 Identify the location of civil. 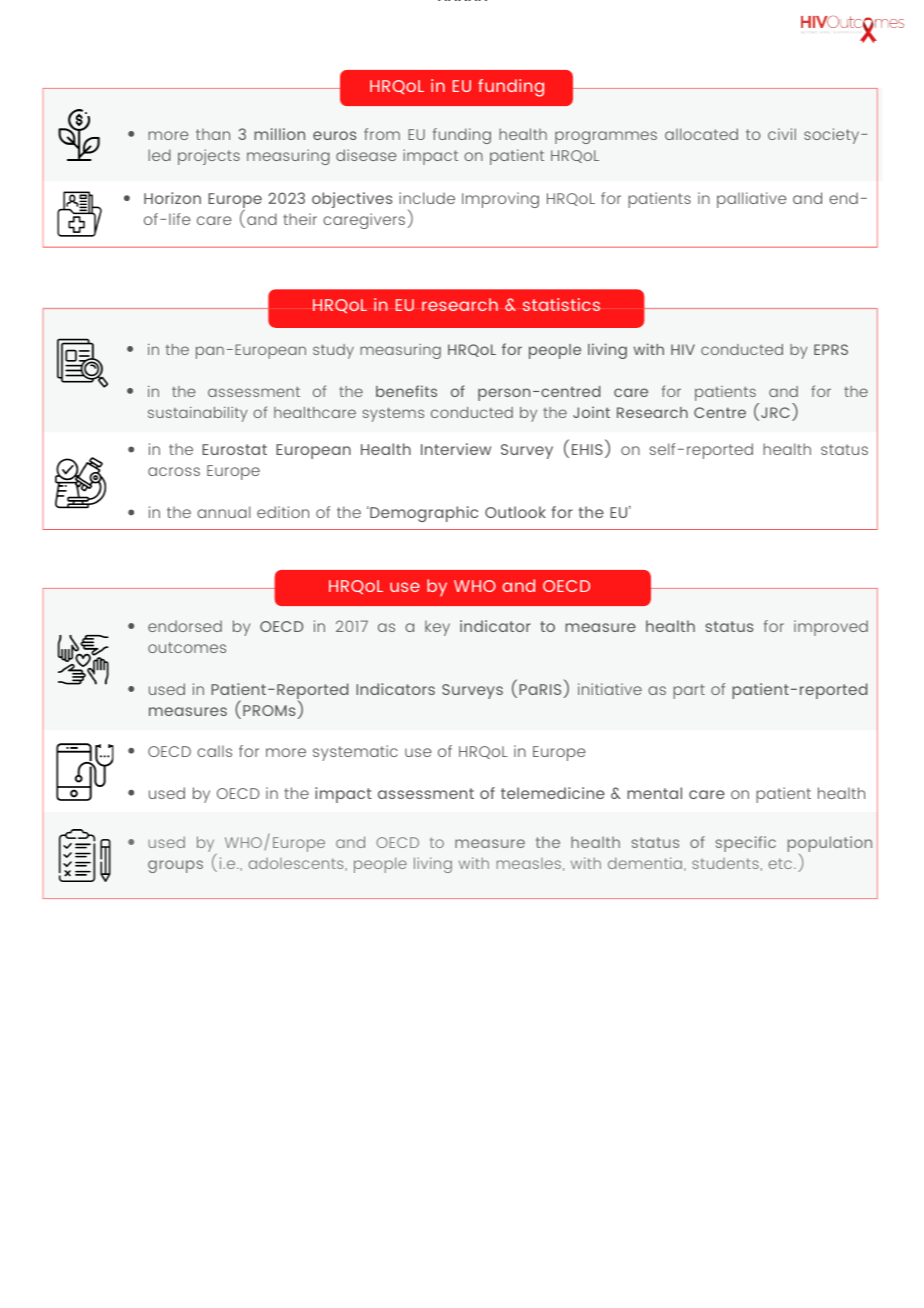
(782, 134).
